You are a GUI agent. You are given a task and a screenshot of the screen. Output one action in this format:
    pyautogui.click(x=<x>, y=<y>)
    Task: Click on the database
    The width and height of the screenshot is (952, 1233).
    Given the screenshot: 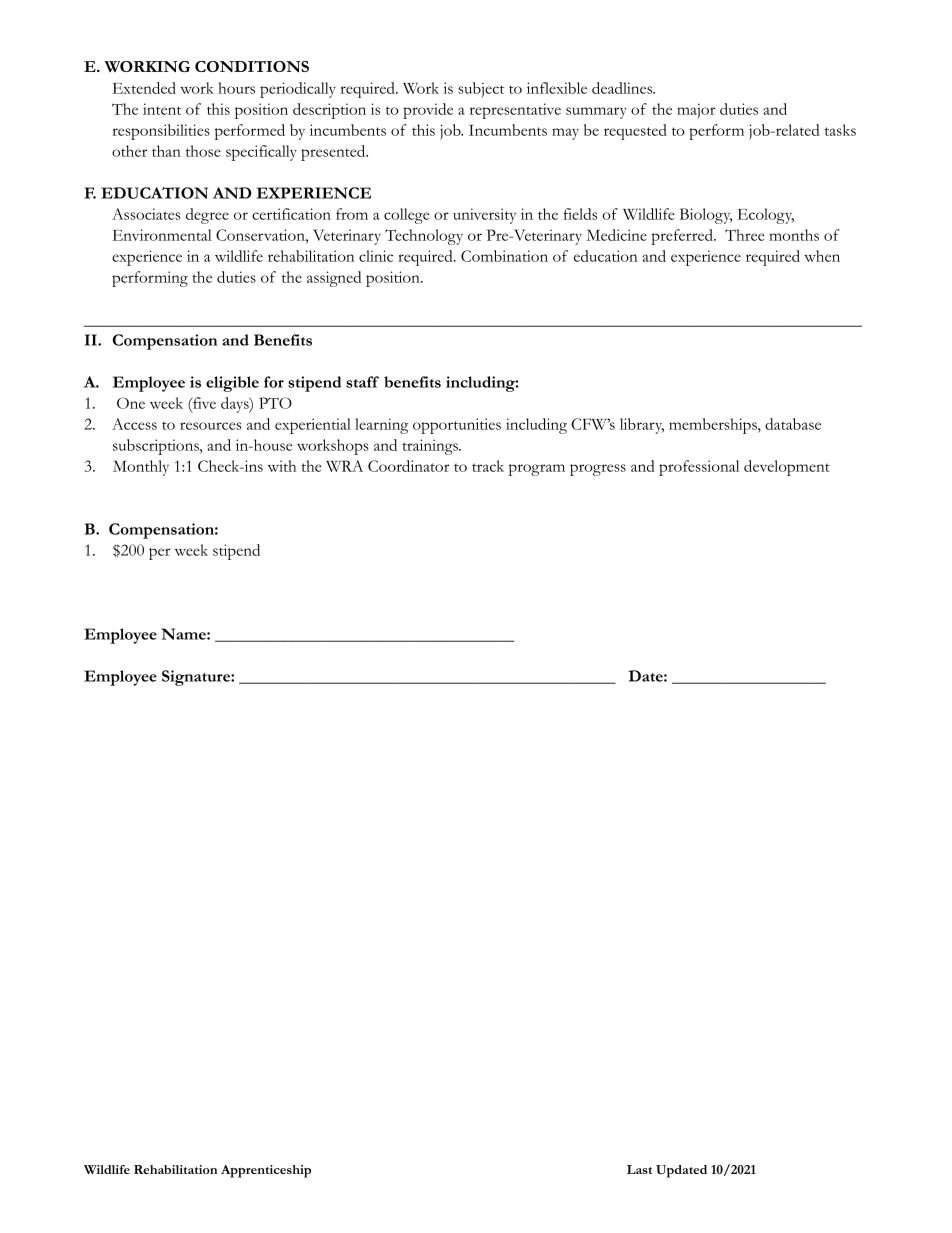 What is the action you would take?
    pyautogui.click(x=793, y=424)
